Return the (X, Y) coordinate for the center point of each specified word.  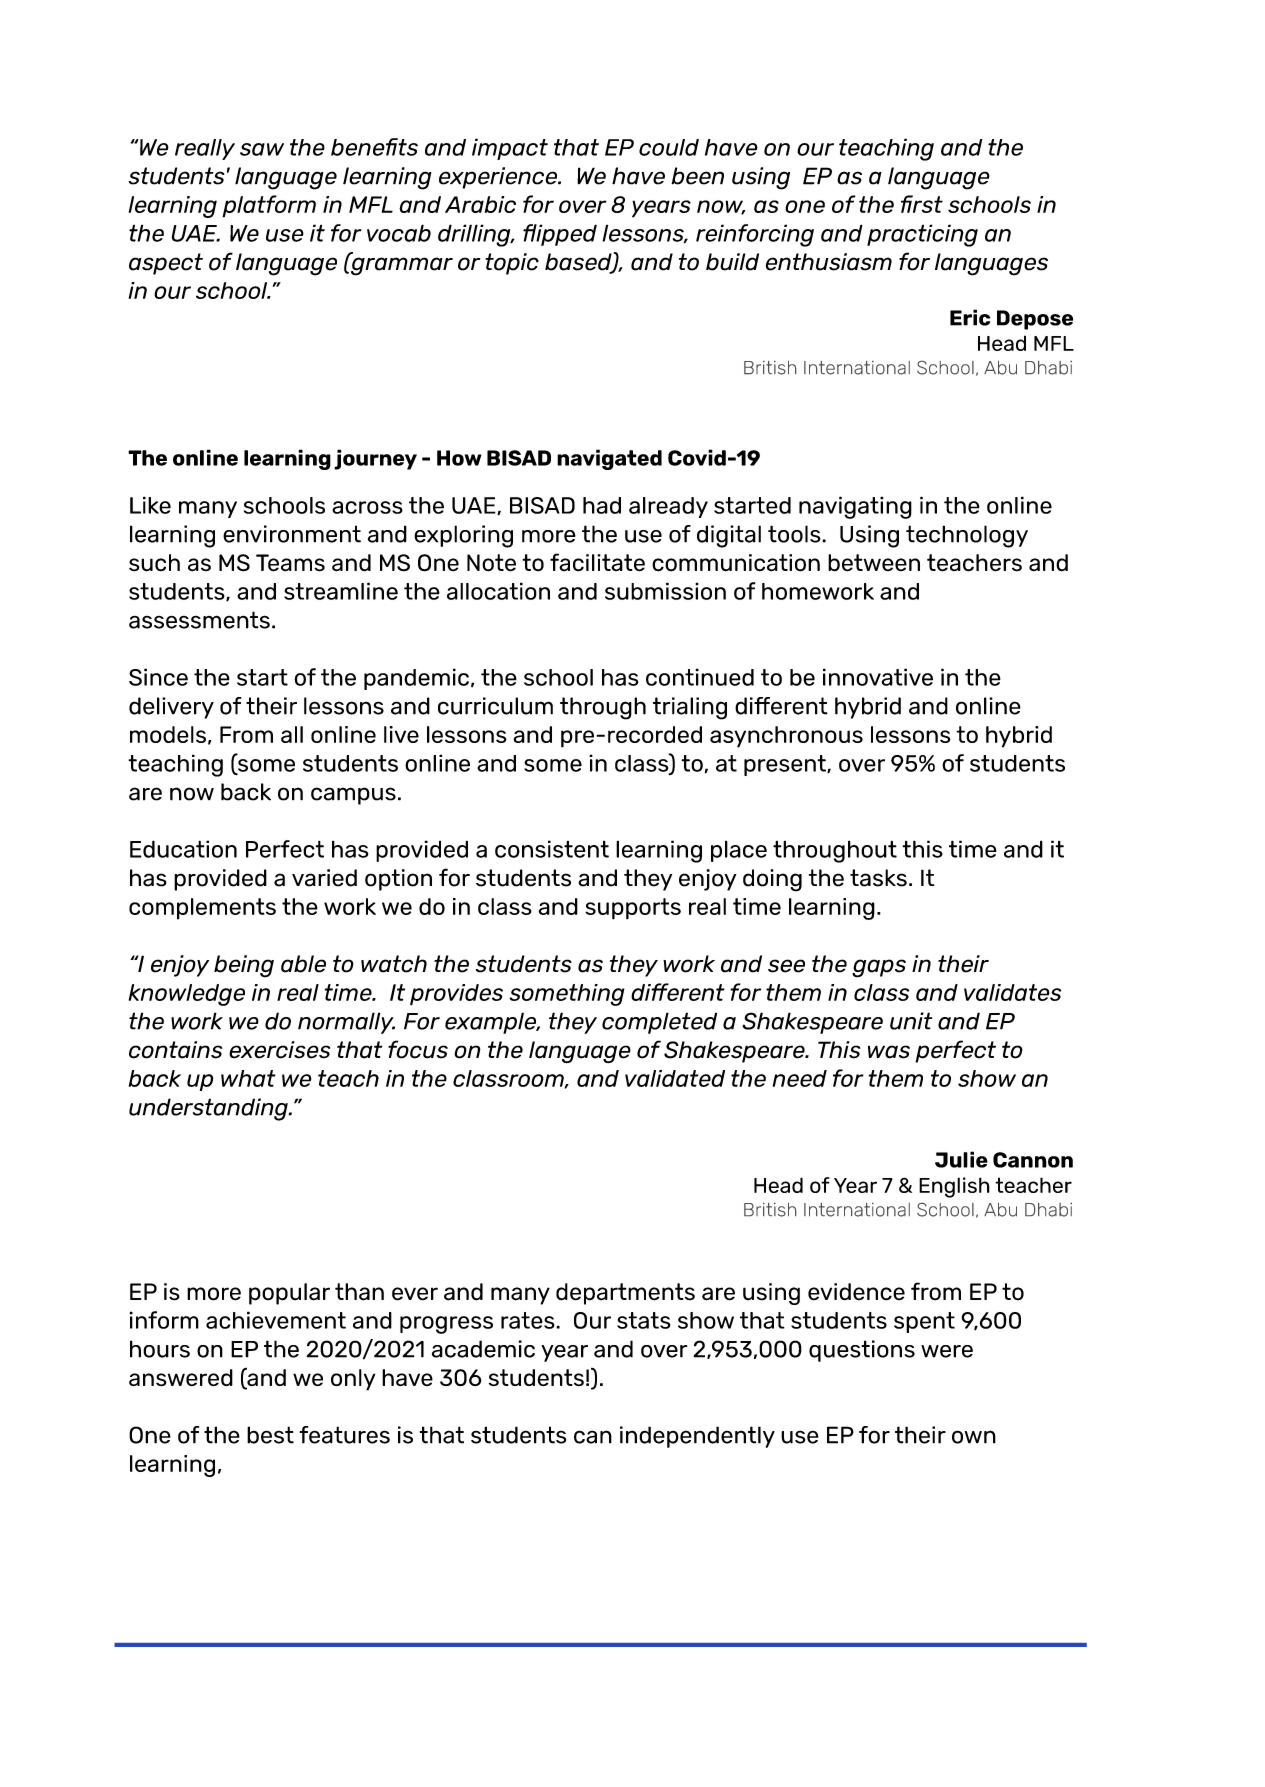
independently (697, 1437)
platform (269, 206)
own (974, 1437)
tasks (878, 878)
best (270, 1435)
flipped (560, 235)
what (248, 1078)
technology (967, 536)
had (602, 505)
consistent (552, 849)
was (889, 1052)
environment (292, 534)
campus (353, 796)
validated (675, 1078)
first (922, 204)
